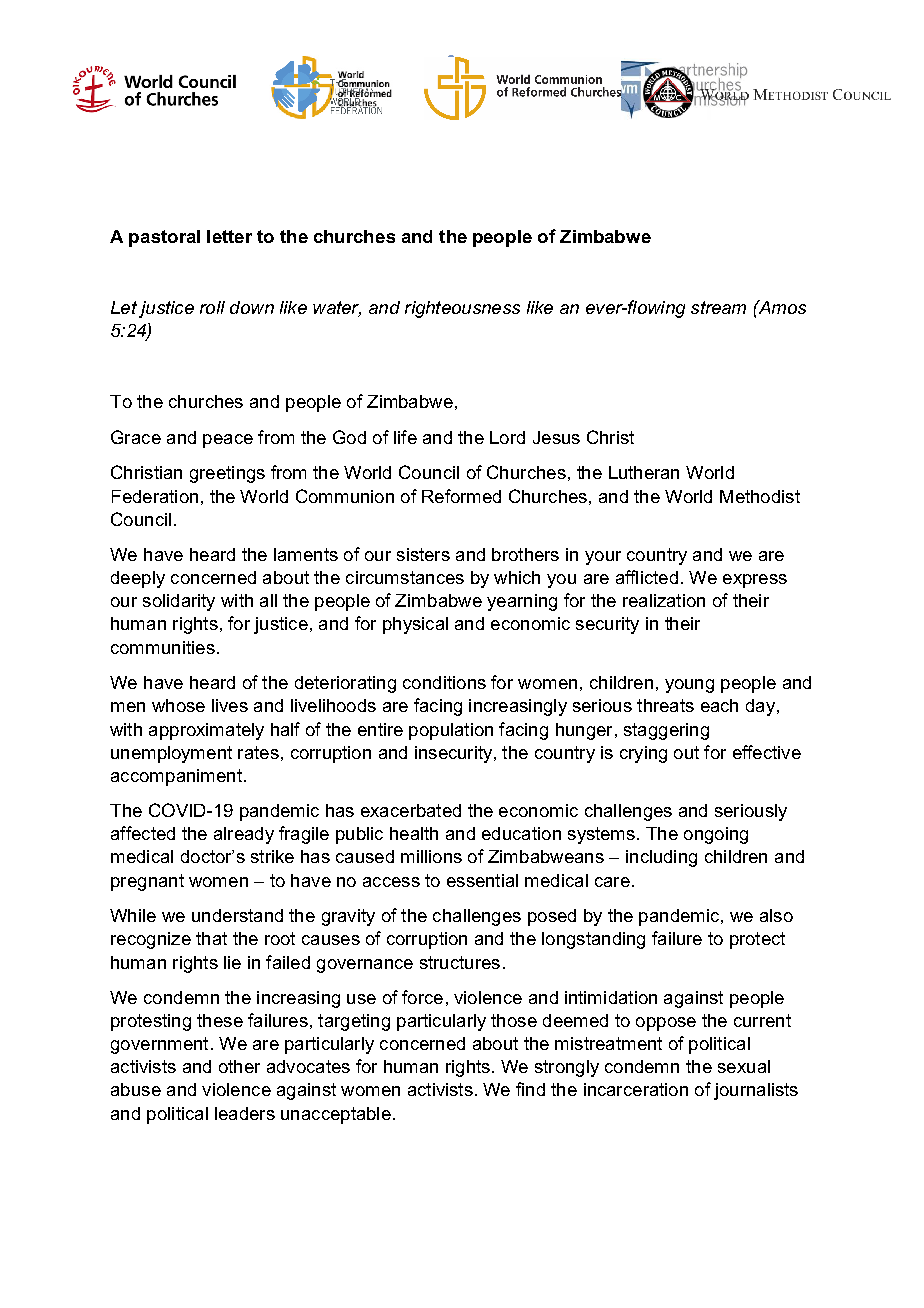 The height and width of the image is (1308, 924). Describe the element at coordinates (444, 682) in the image. I see `conditions` at that location.
